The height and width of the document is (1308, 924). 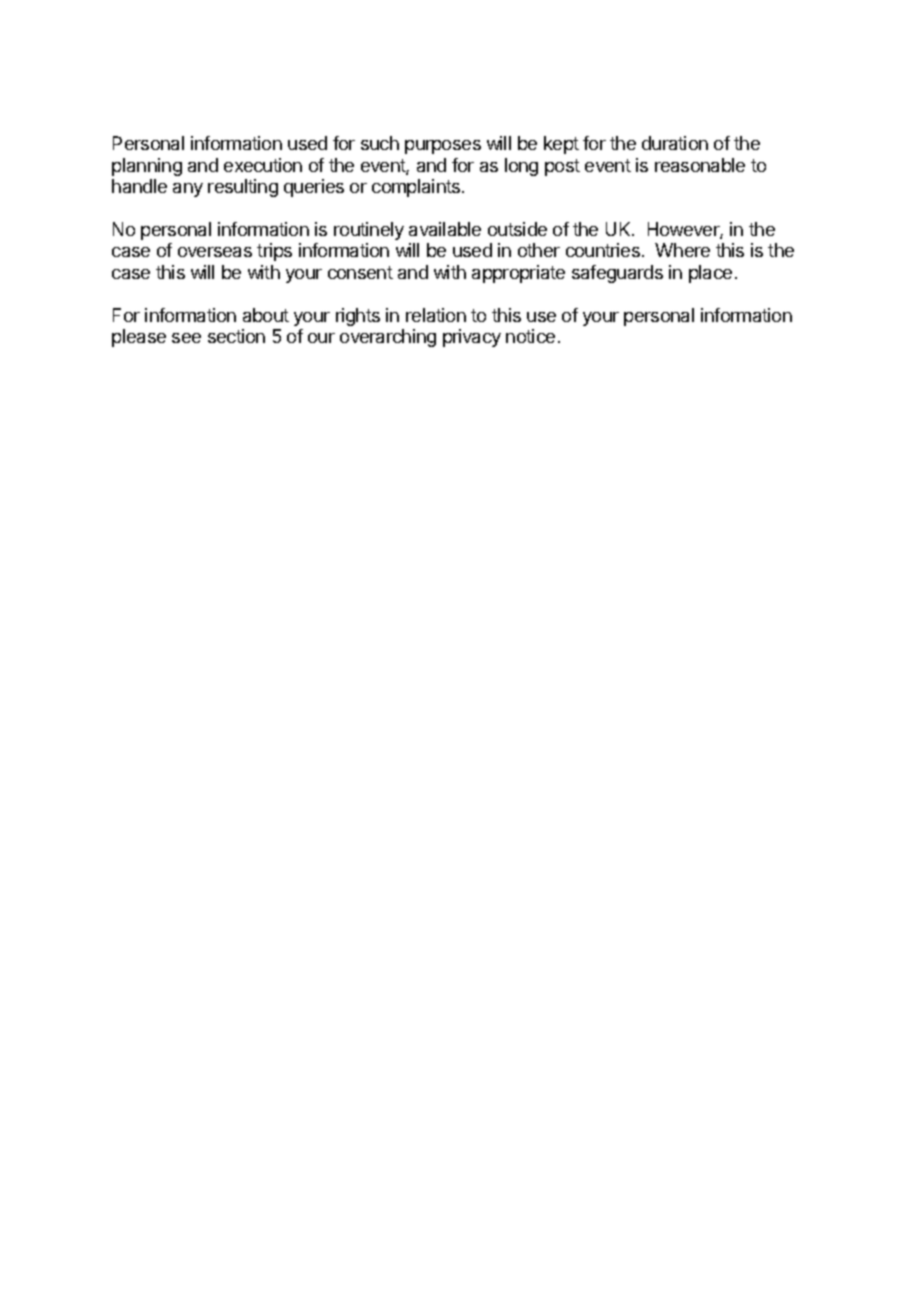 I want to click on countries, so click(x=603, y=250).
